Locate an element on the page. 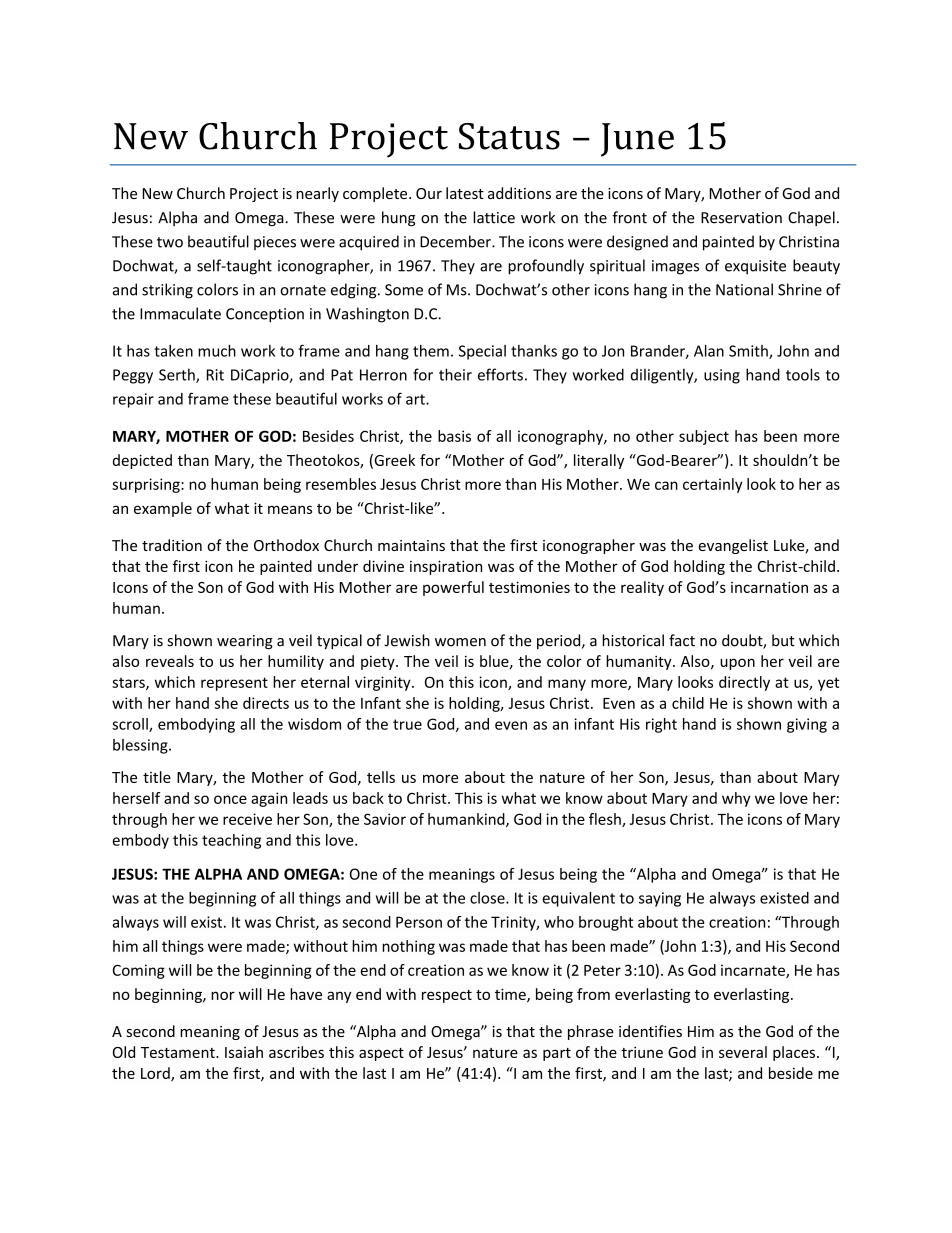 Image resolution: width=952 pixels, height=1233 pixels. nearly is located at coordinates (317, 194).
